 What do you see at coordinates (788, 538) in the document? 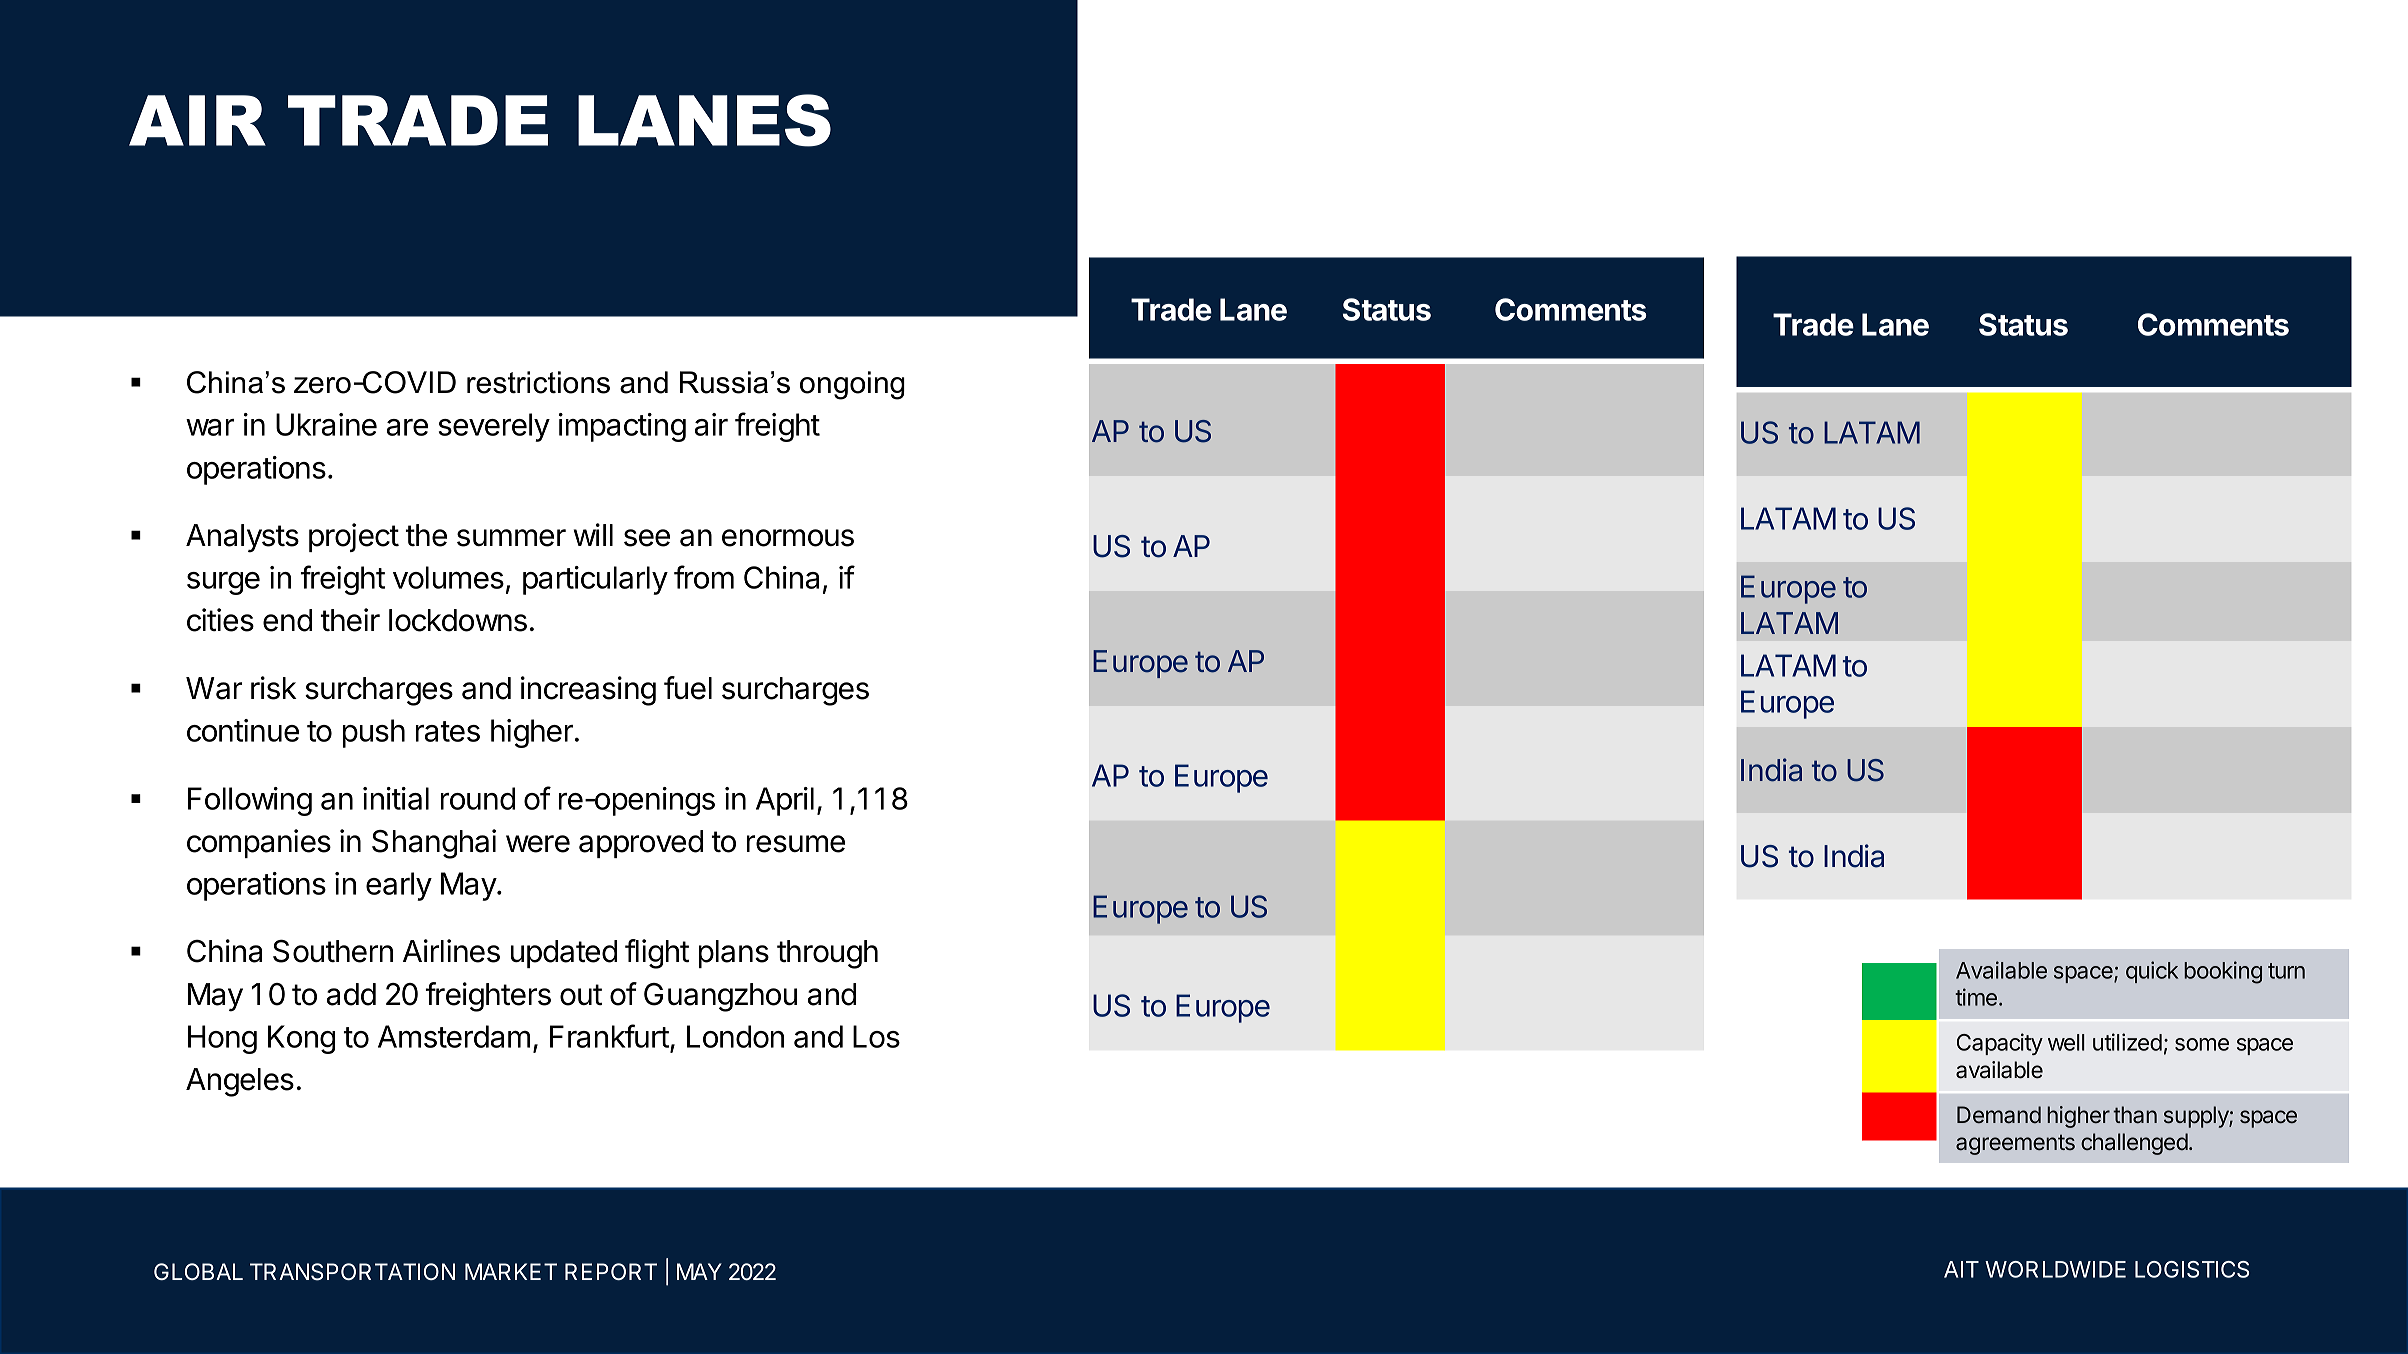
I see `enormous` at bounding box center [788, 538].
